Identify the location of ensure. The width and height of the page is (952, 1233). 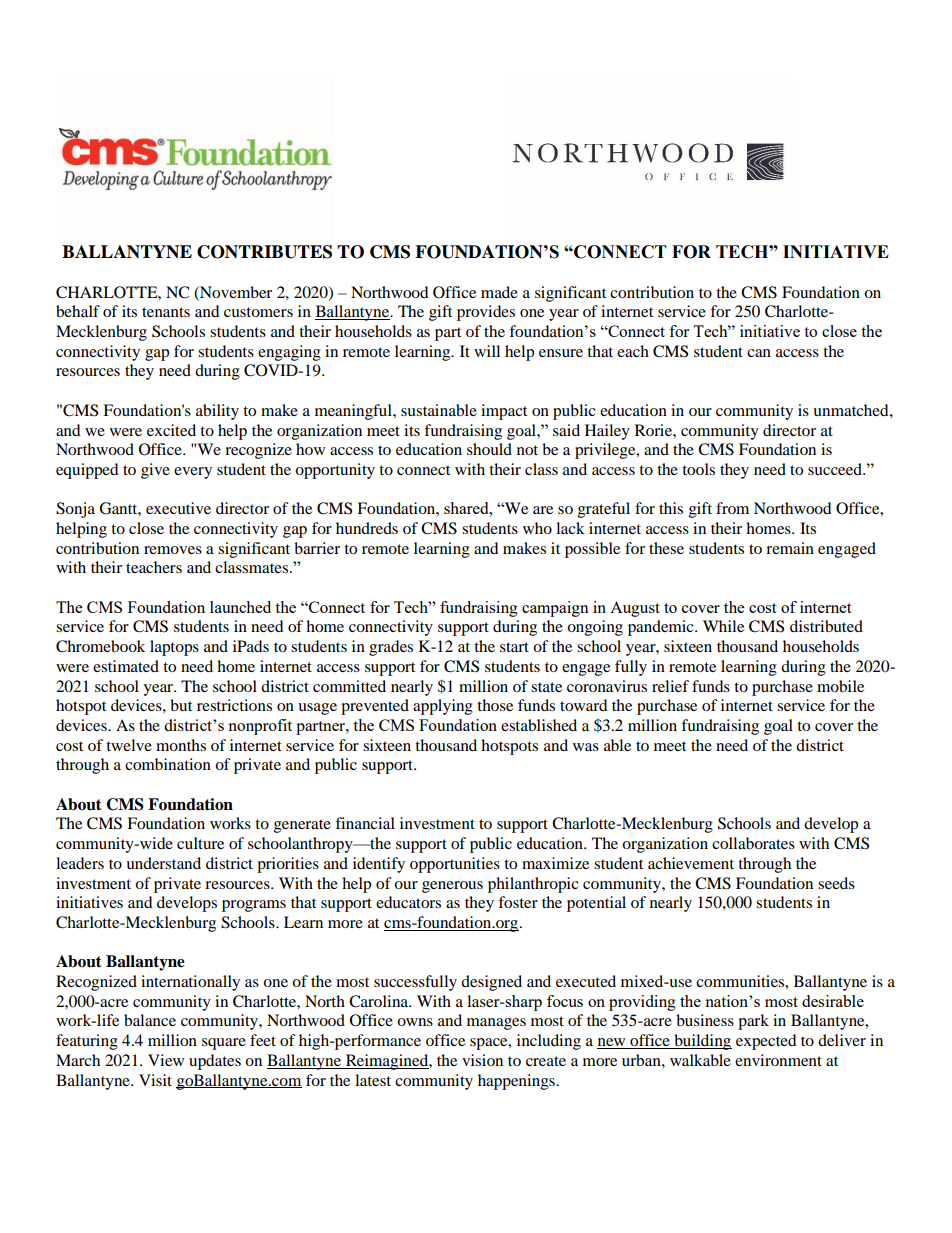
(561, 353).
